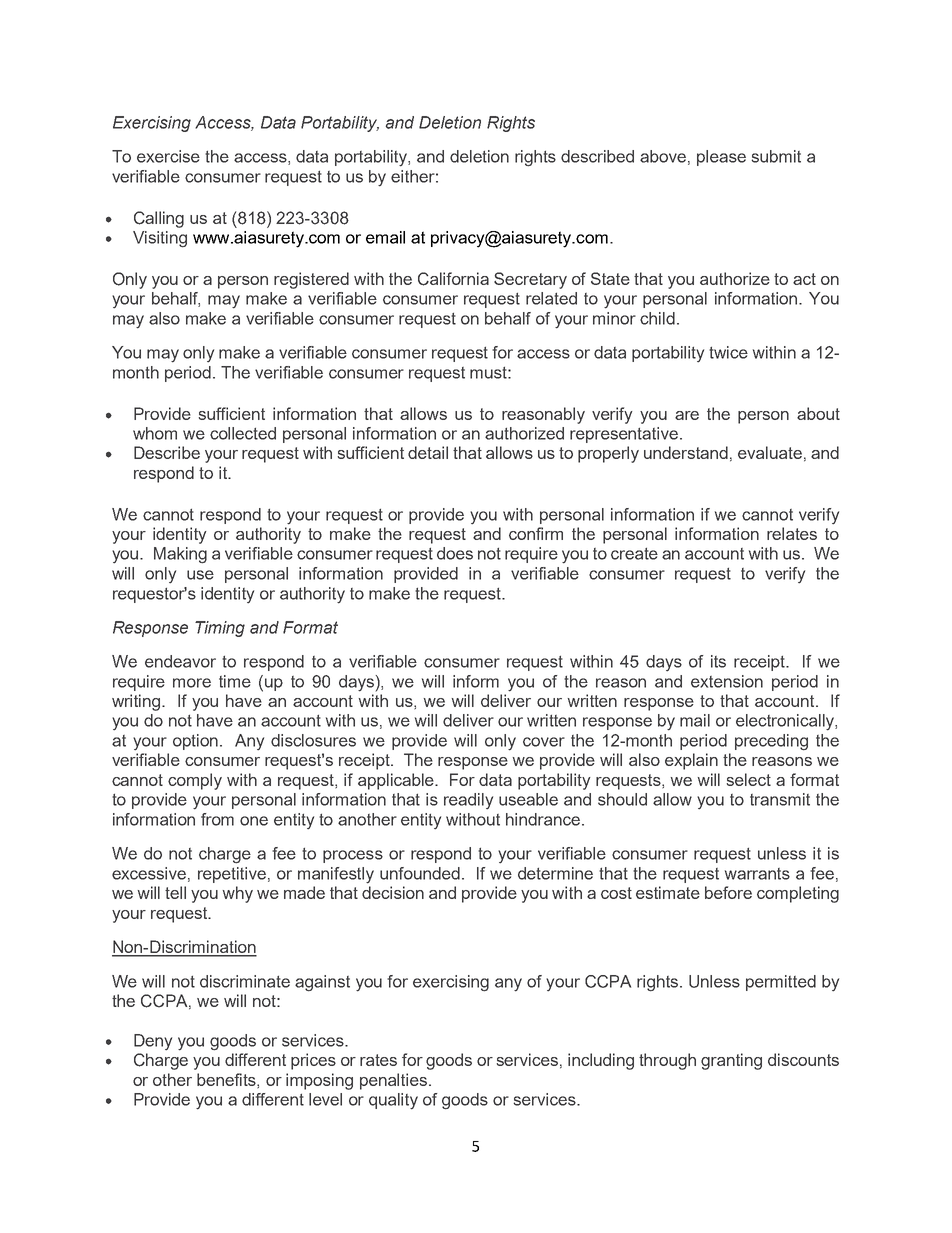 This page has height=1233, width=952. I want to click on before, so click(728, 892).
